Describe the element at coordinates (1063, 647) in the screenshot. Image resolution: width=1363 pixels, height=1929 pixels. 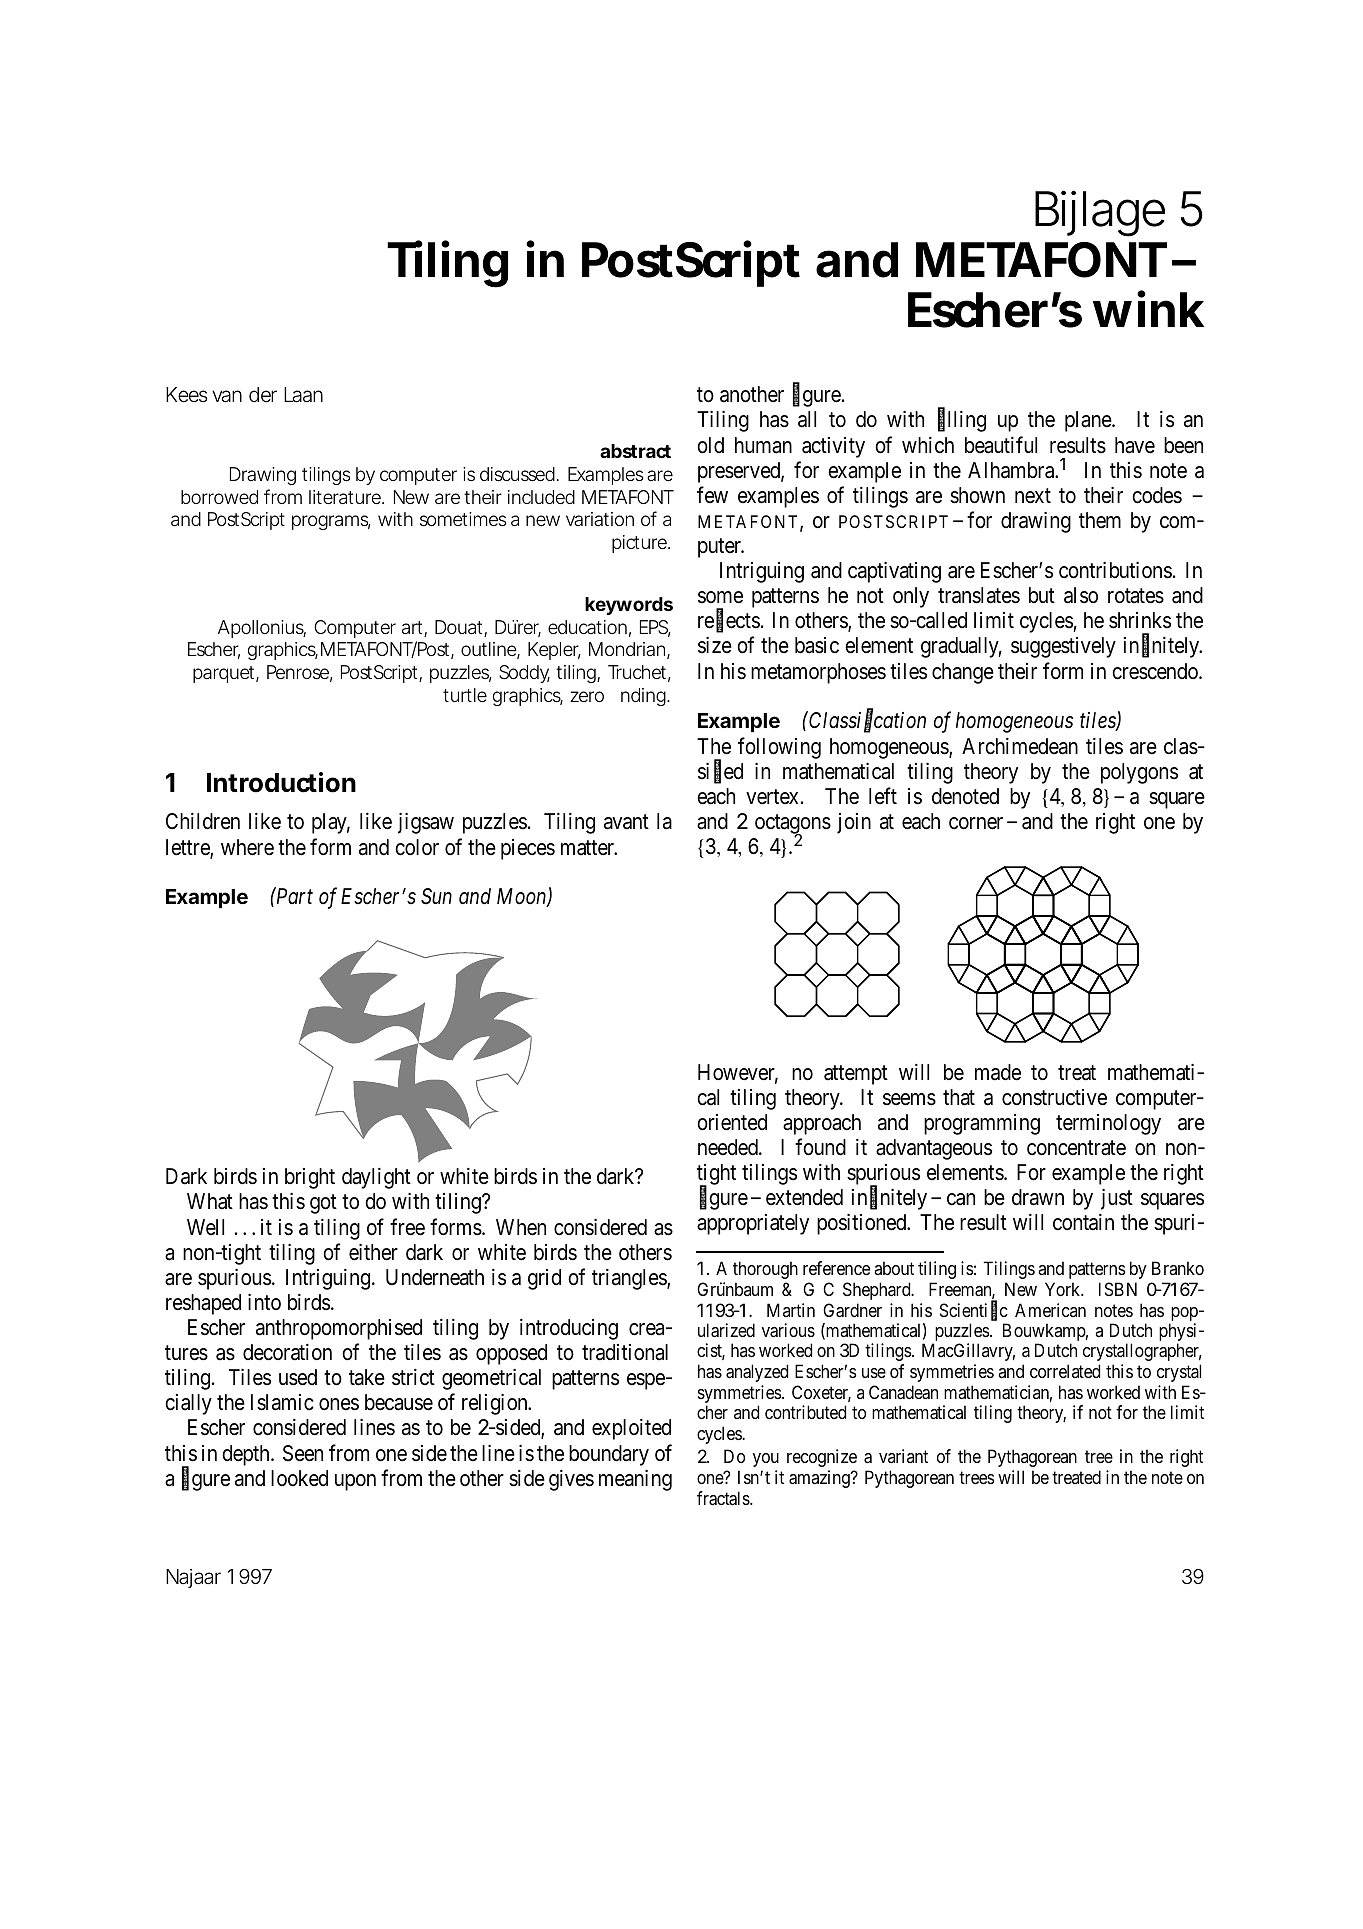
I see `suggestively` at that location.
